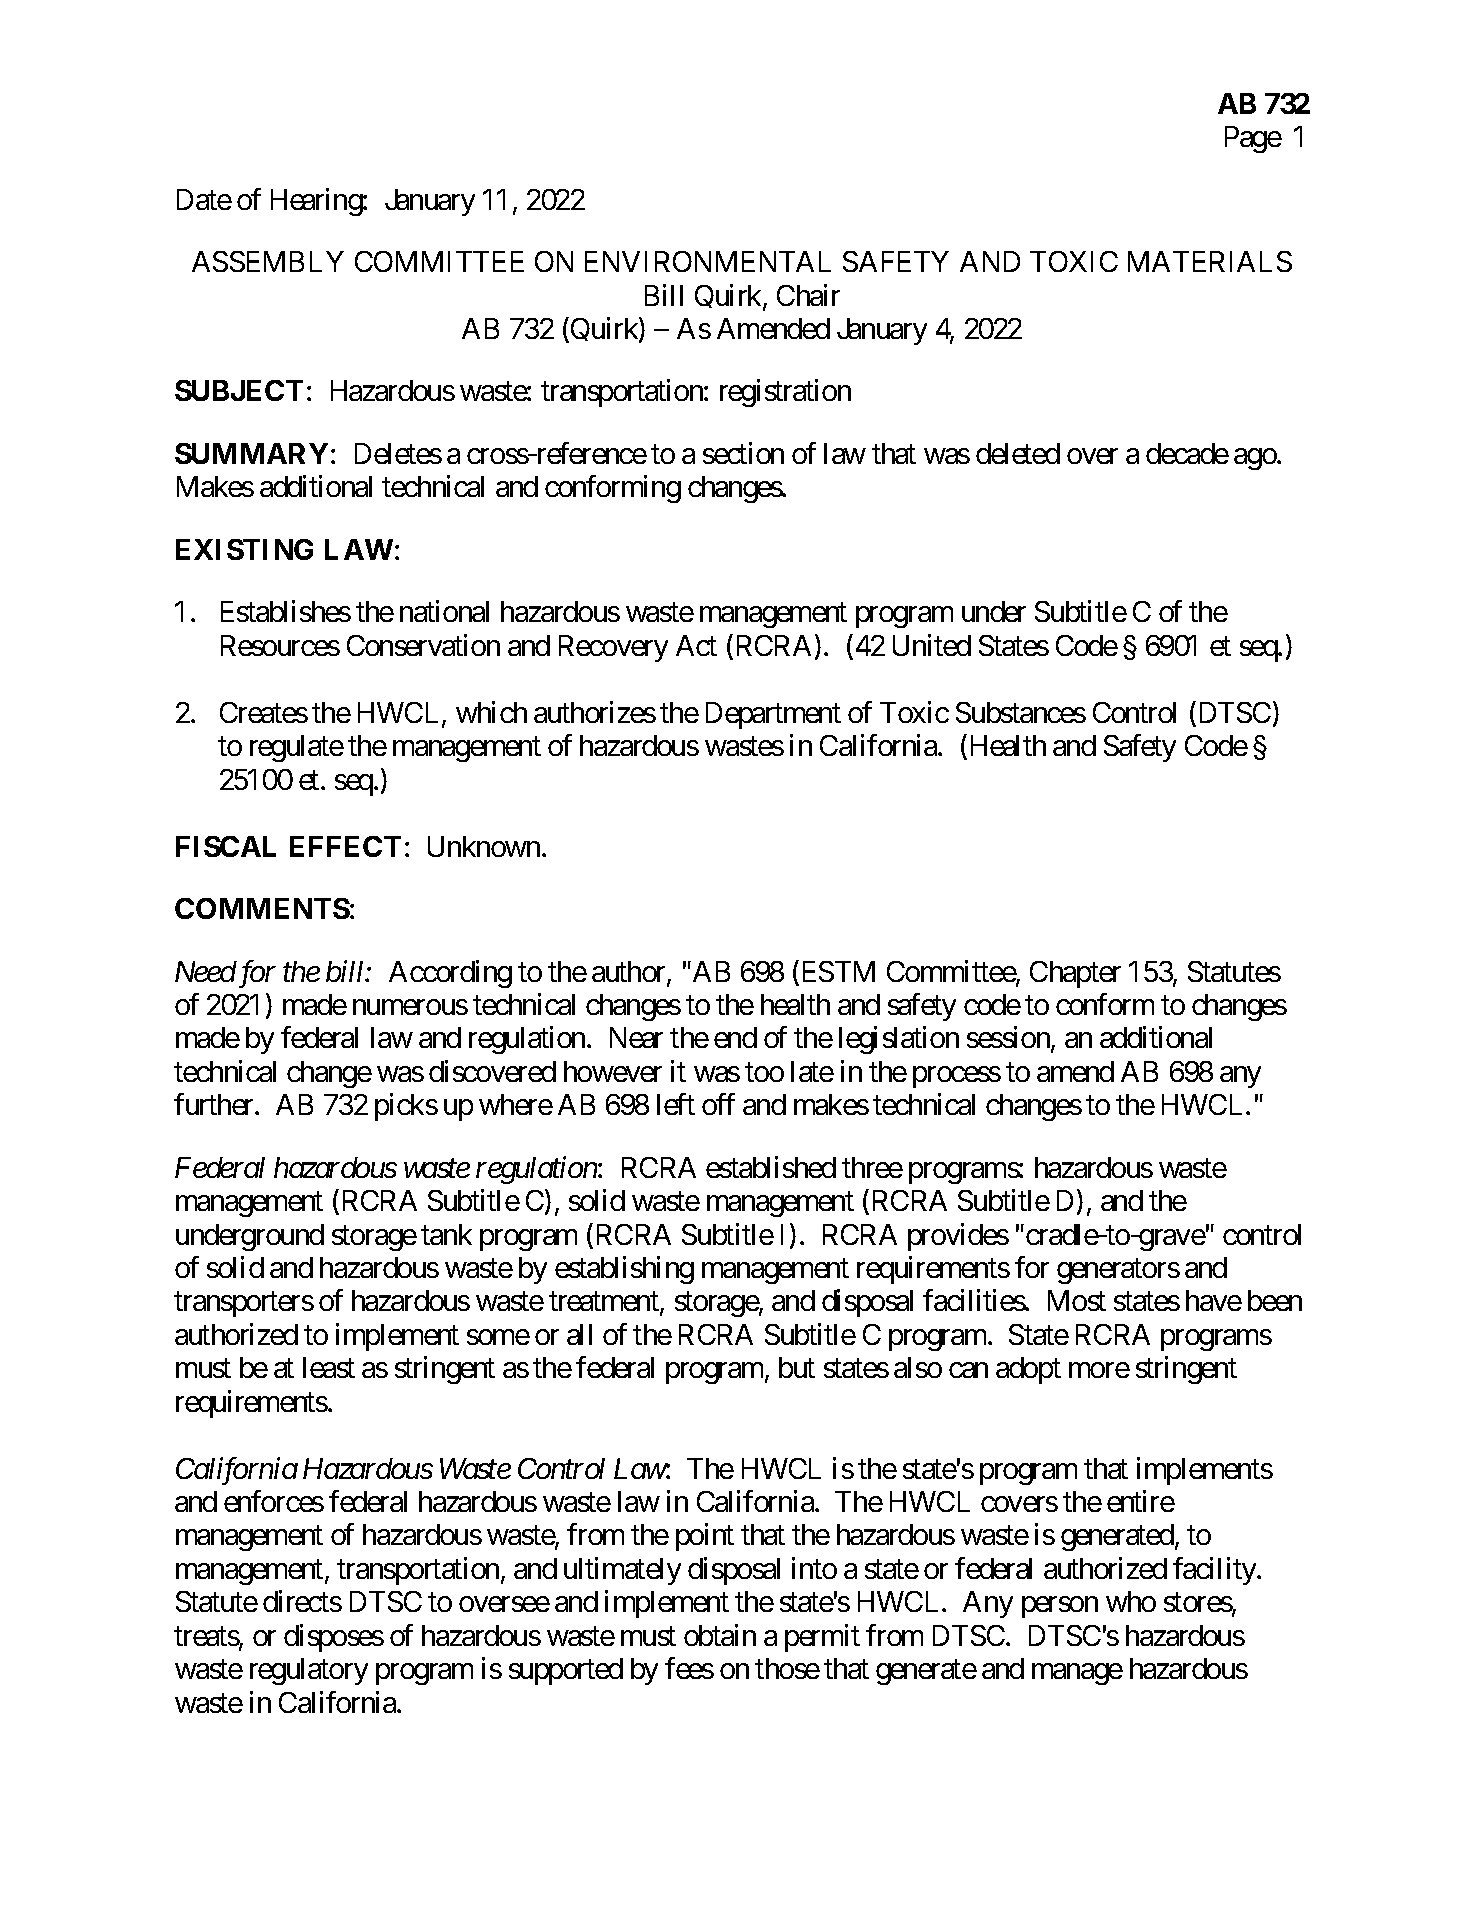  What do you see at coordinates (797, 1367) in the image?
I see `but` at bounding box center [797, 1367].
